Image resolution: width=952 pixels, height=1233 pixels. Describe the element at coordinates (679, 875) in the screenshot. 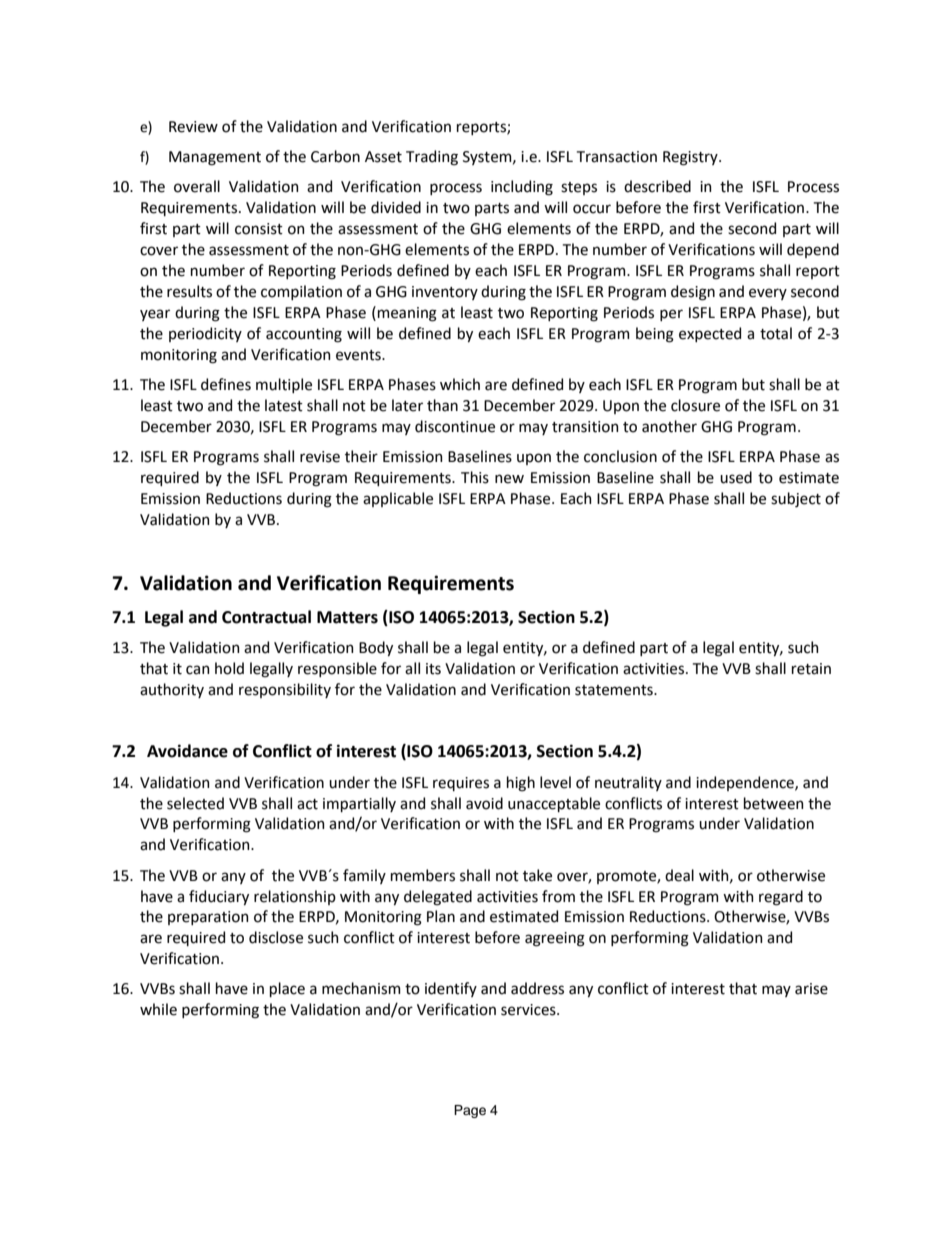

I see `deal` at that location.
